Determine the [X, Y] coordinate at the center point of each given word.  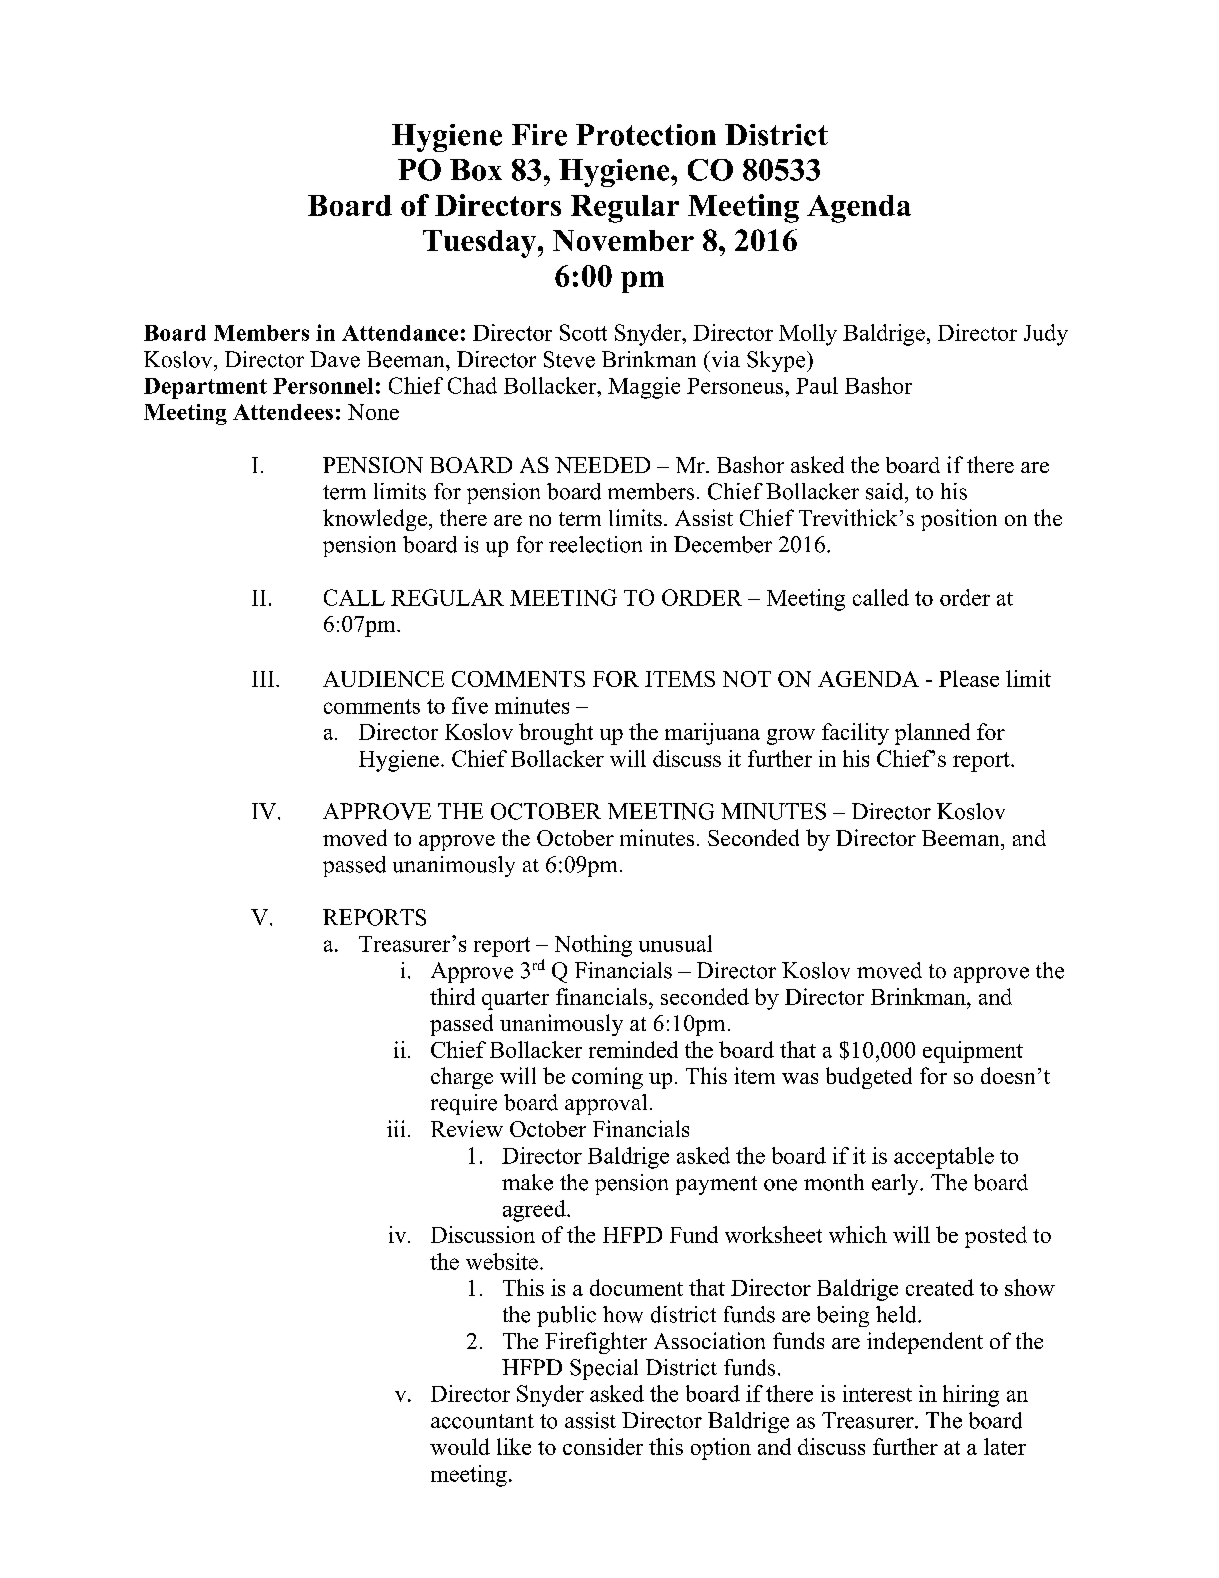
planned [932, 734]
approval [606, 1104]
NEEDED [602, 465]
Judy [1046, 335]
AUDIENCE [383, 679]
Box [476, 170]
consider [603, 1446]
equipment [973, 1052]
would [460, 1446]
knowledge [375, 520]
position [959, 520]
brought [556, 734]
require [464, 1104]
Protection [646, 135]
